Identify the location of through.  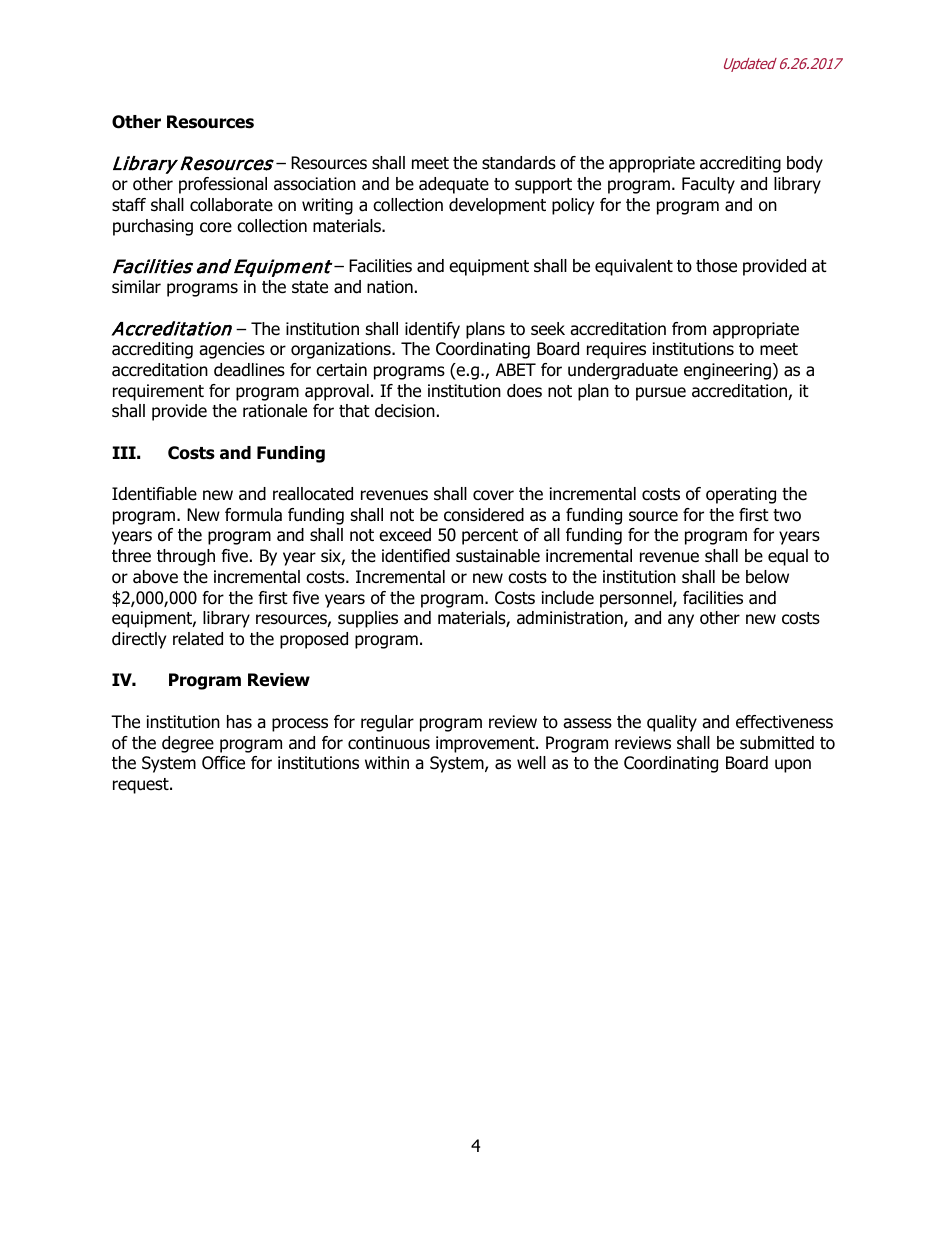
(186, 557).
